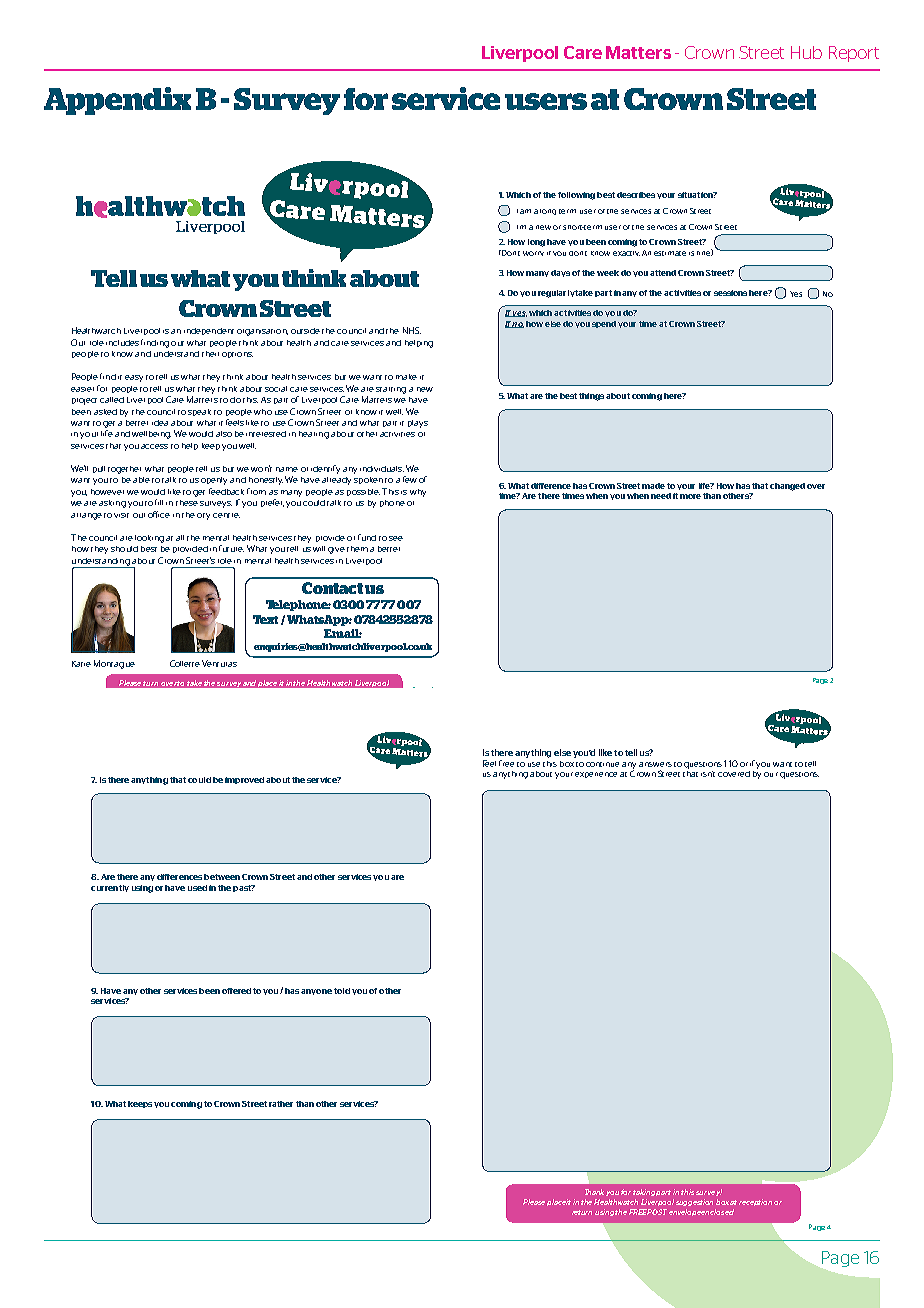 The image size is (924, 1308). I want to click on between, so click(222, 877).
